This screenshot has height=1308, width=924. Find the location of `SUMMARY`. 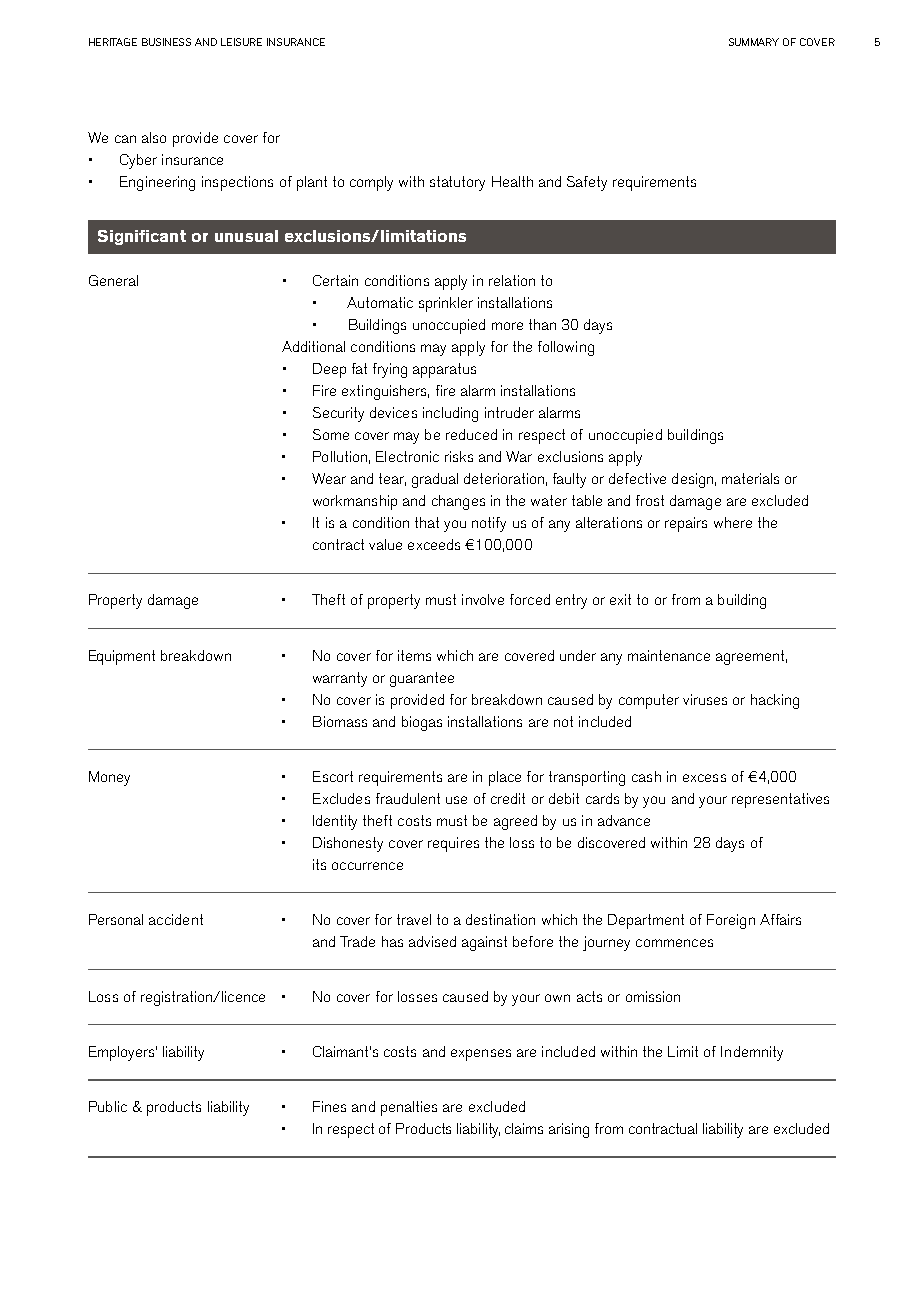

SUMMARY is located at coordinates (754, 42).
